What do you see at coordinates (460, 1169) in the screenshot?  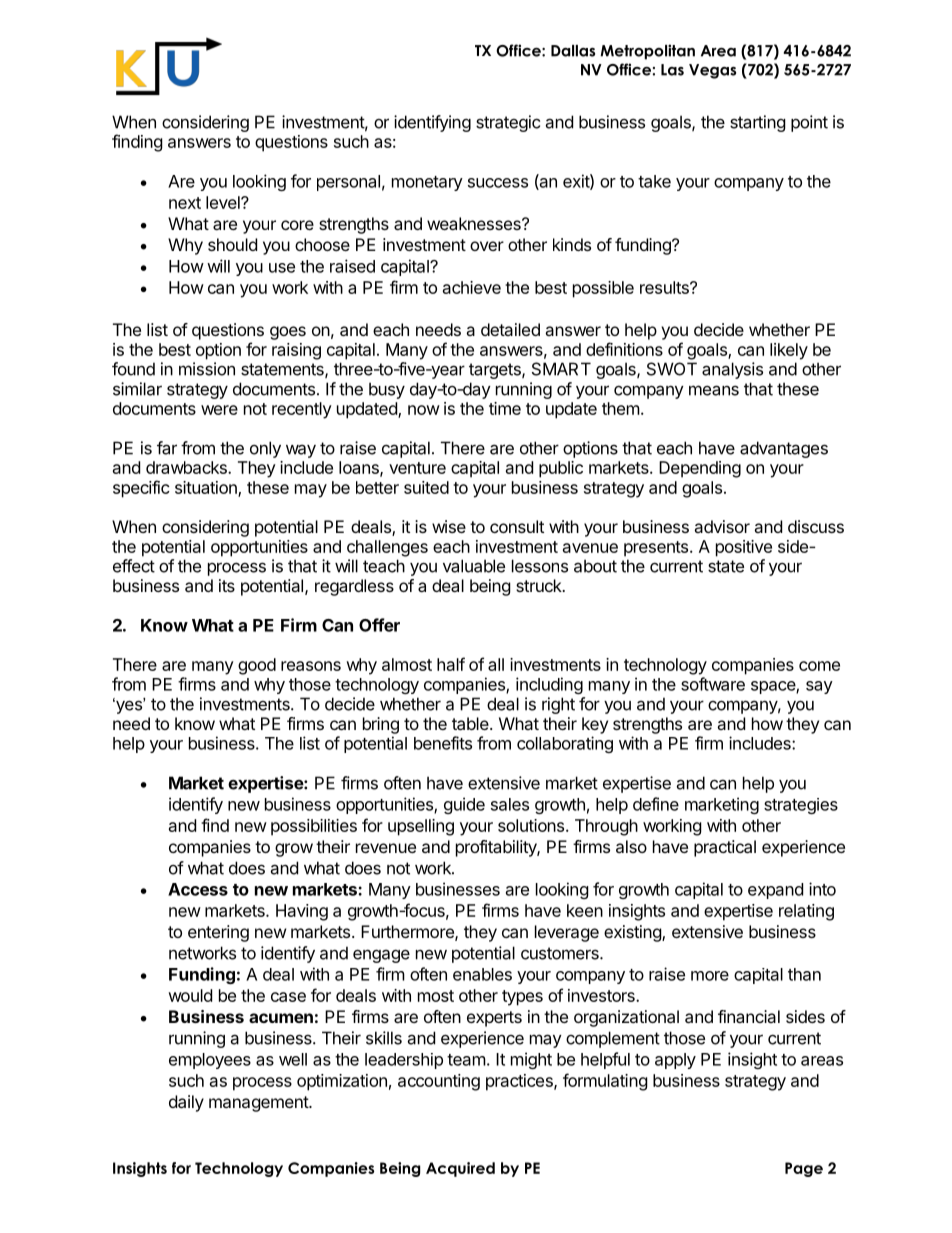 I see `Acquired` at bounding box center [460, 1169].
